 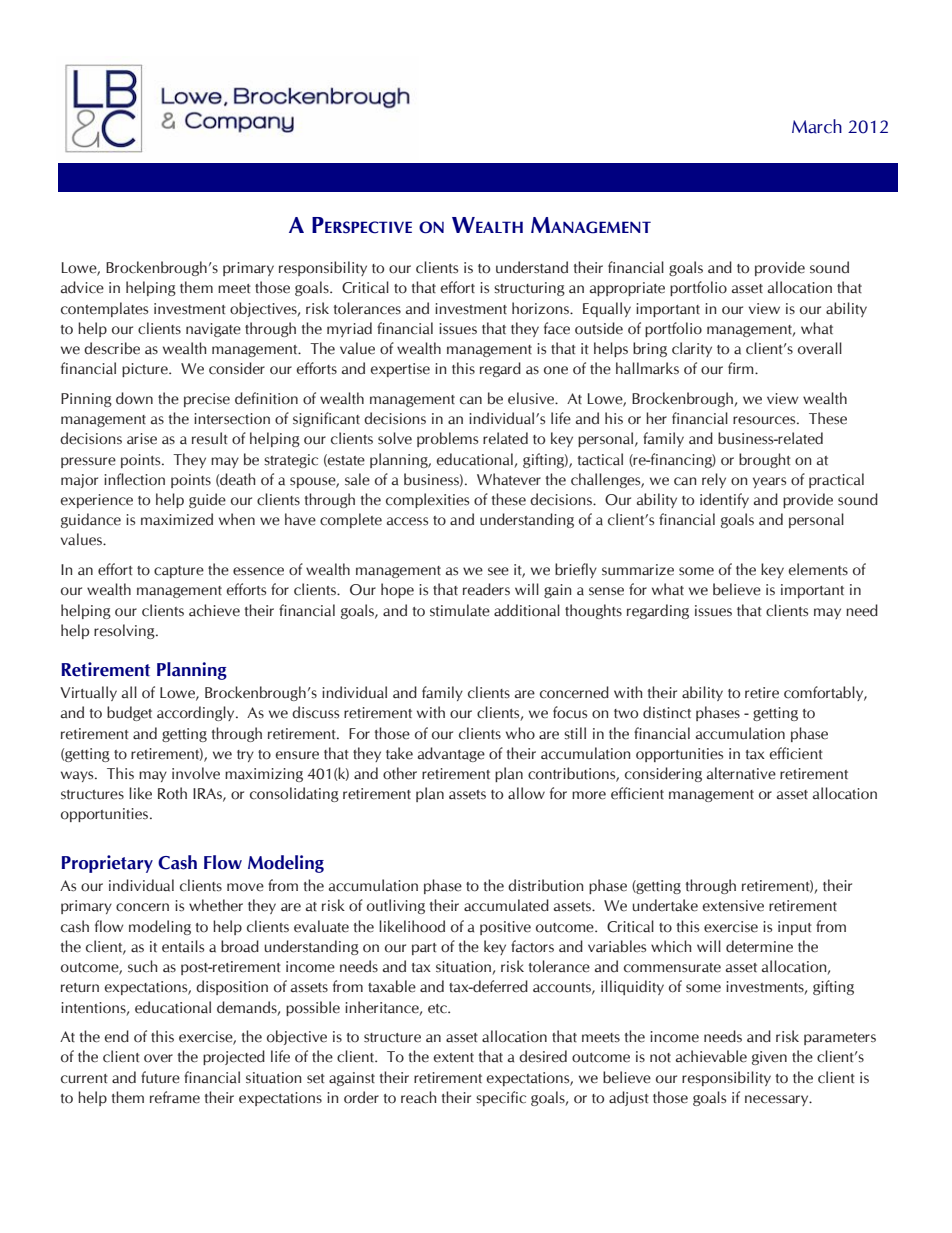 I want to click on structuring, so click(x=529, y=289).
